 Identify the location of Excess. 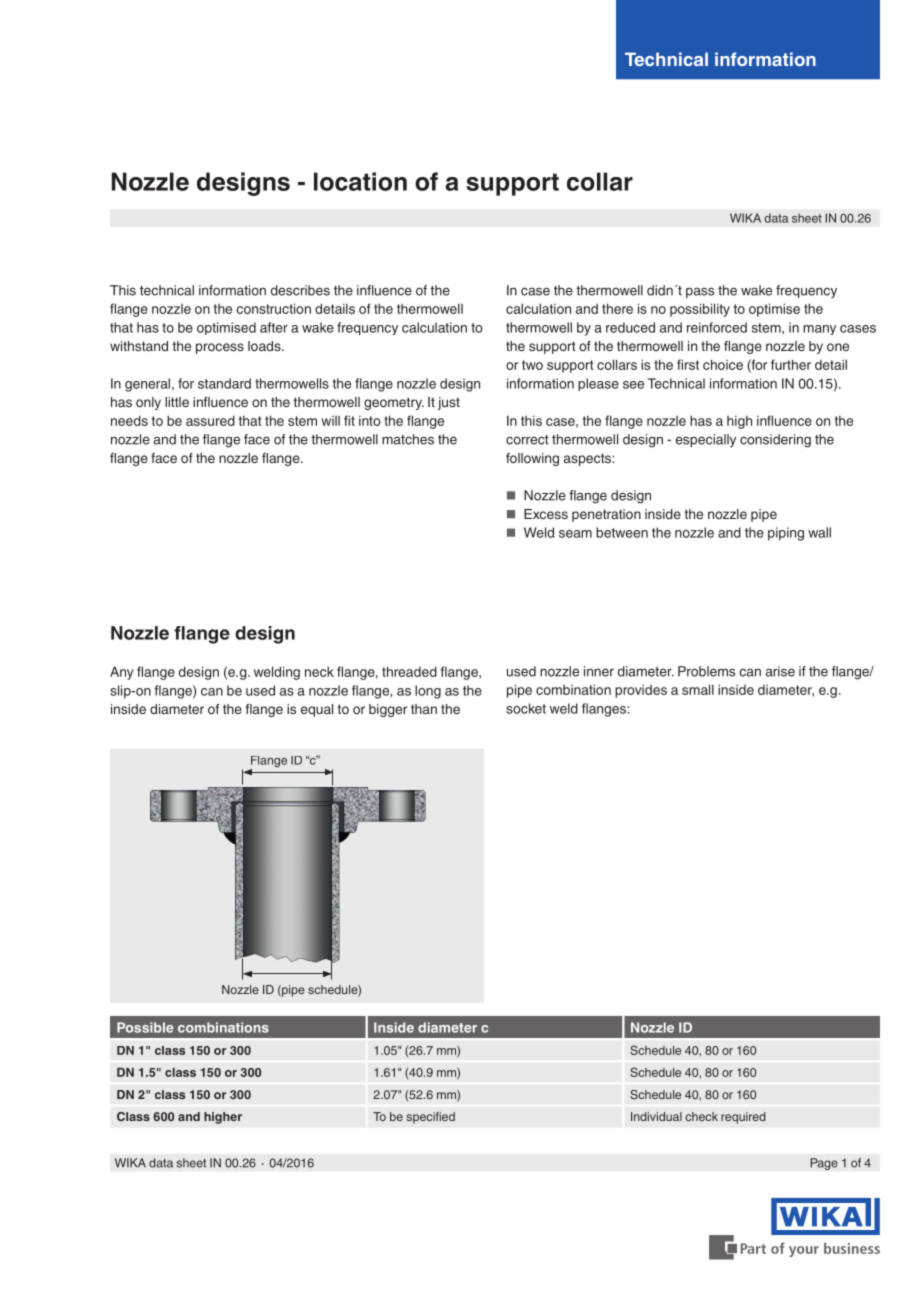
(546, 514).
